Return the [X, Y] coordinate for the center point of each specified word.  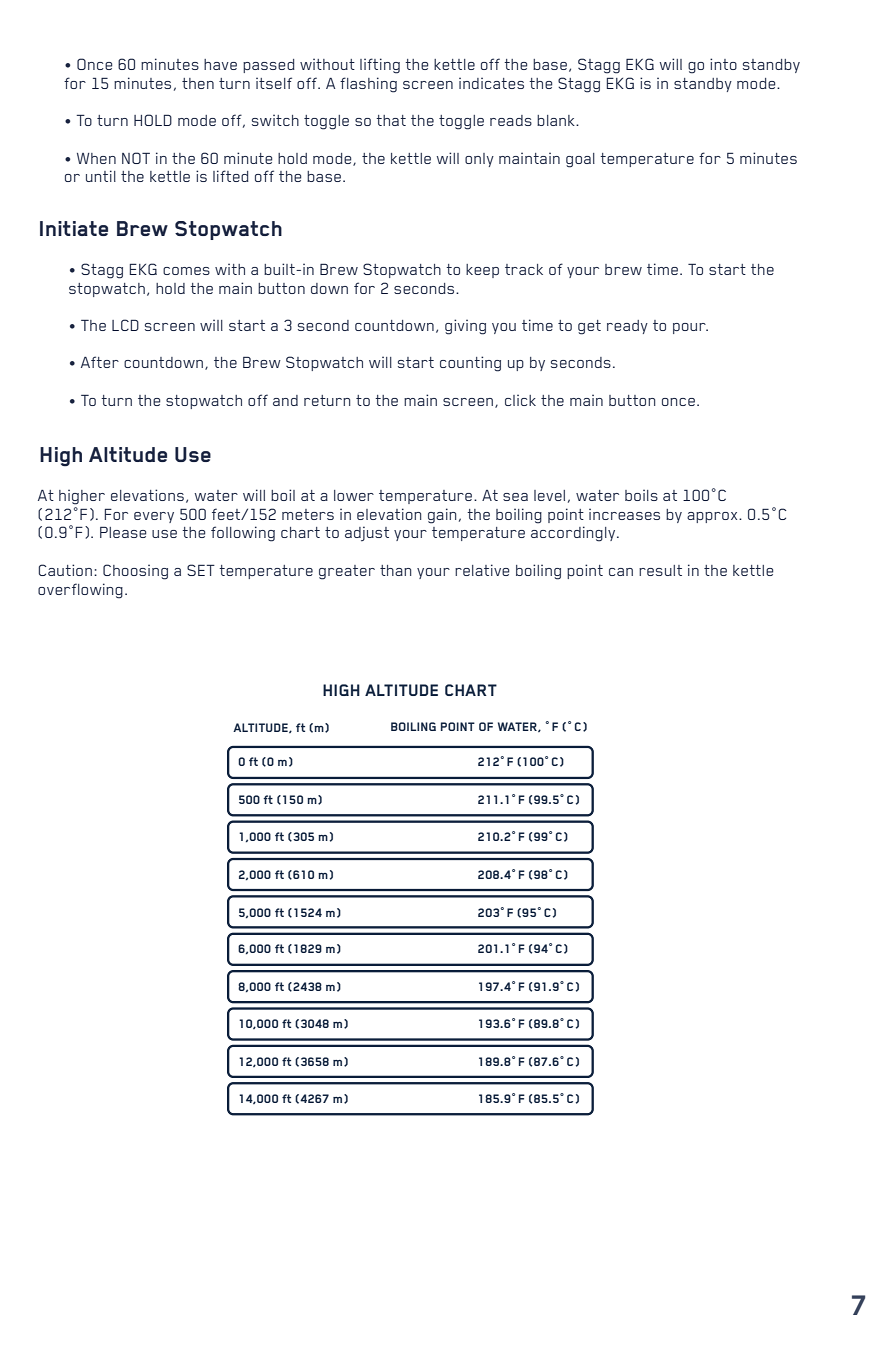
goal [580, 160]
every [154, 517]
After [100, 362]
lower [354, 495]
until [101, 176]
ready [627, 327]
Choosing [135, 572]
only [479, 160]
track [524, 269]
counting [470, 364]
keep [482, 271]
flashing [368, 85]
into [723, 64]
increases [624, 514]
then [198, 83]
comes [186, 271]
